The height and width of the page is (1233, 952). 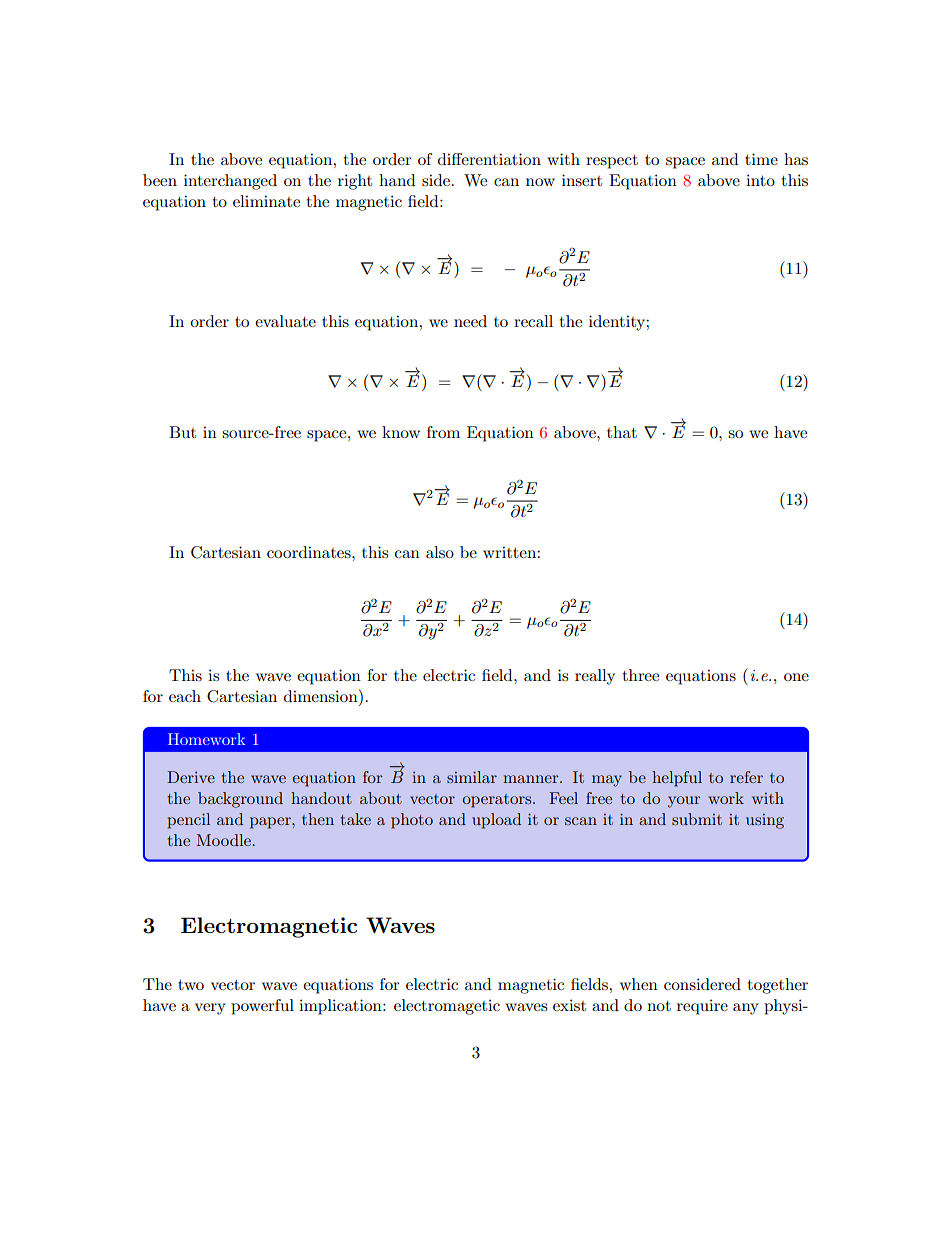 What do you see at coordinates (440, 552) in the page?
I see `also` at bounding box center [440, 552].
